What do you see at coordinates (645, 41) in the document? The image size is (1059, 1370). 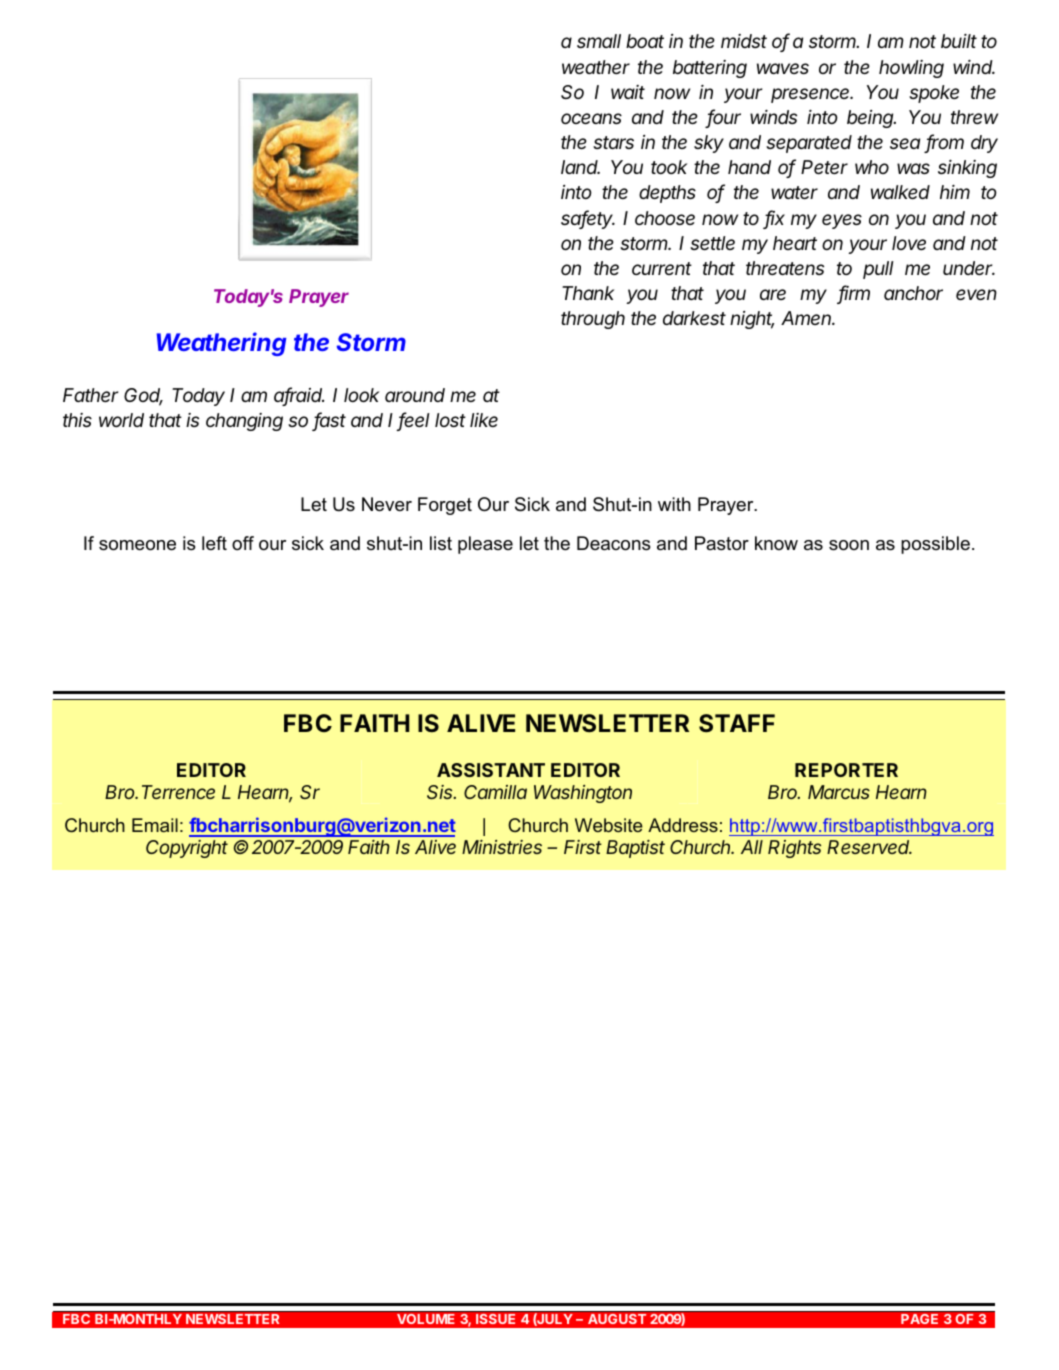 I see `boat` at bounding box center [645, 41].
